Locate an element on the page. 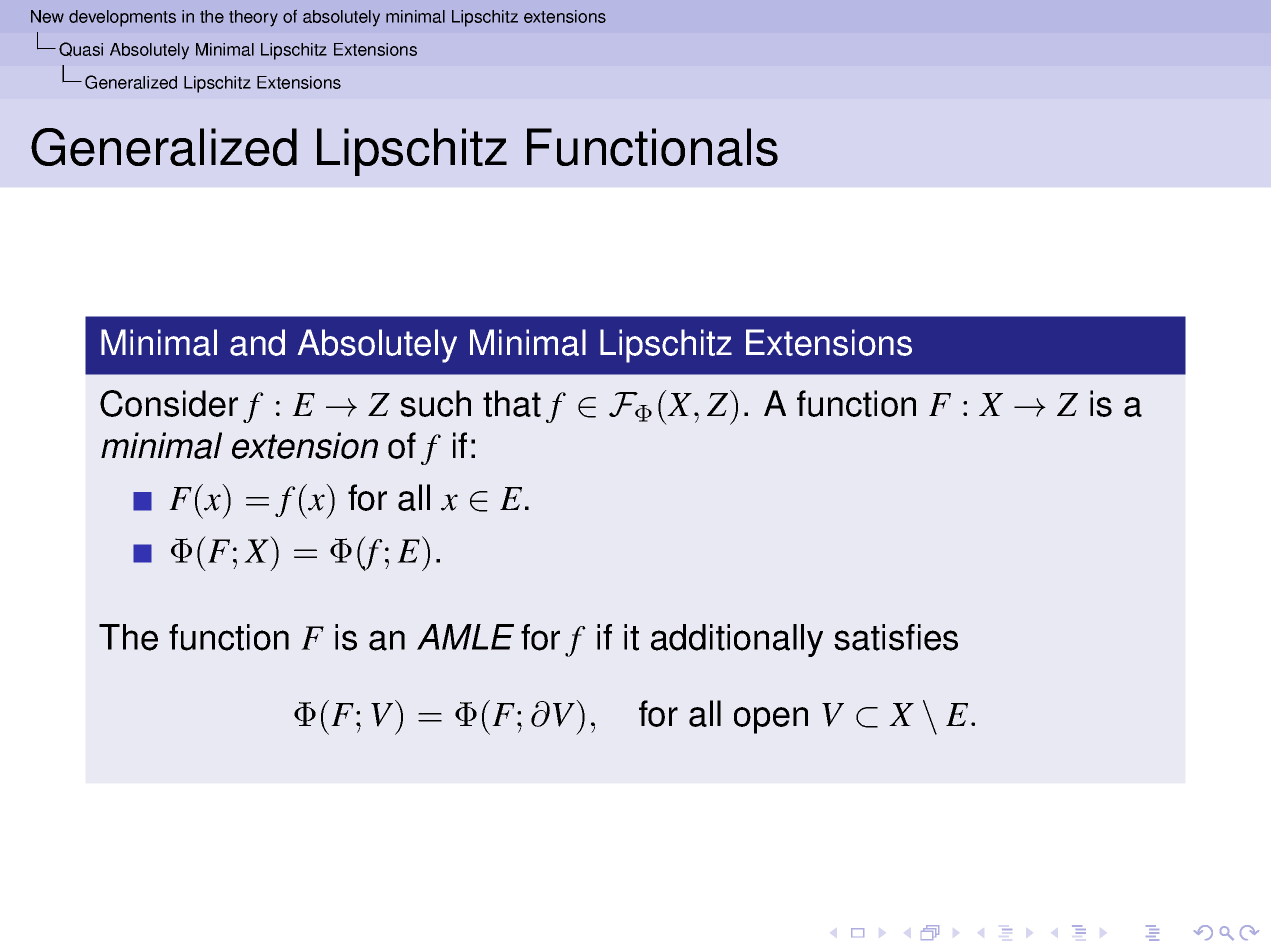  satisfies is located at coordinates (896, 637).
